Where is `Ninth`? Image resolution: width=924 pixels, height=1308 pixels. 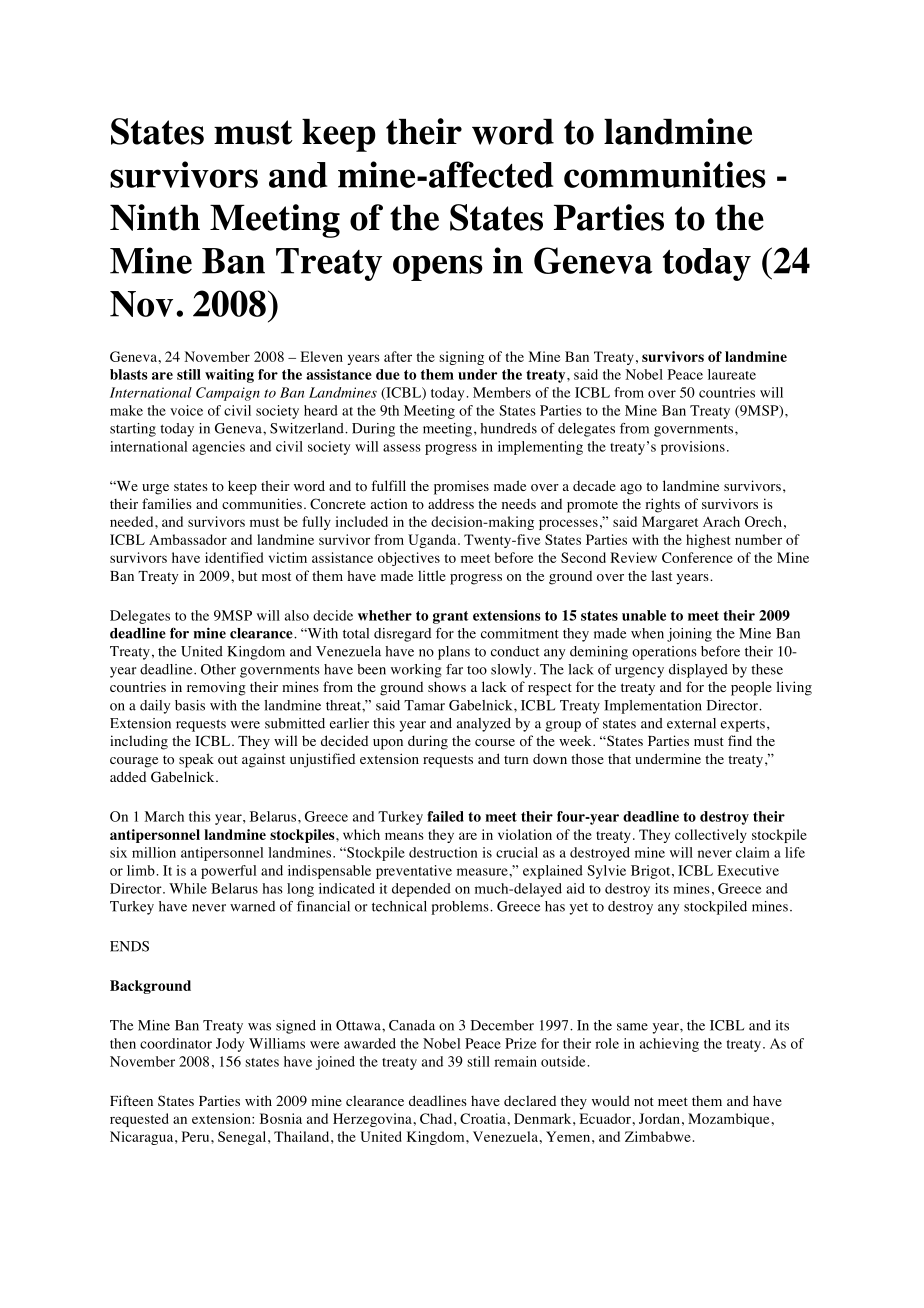
Ninth is located at coordinates (155, 217).
